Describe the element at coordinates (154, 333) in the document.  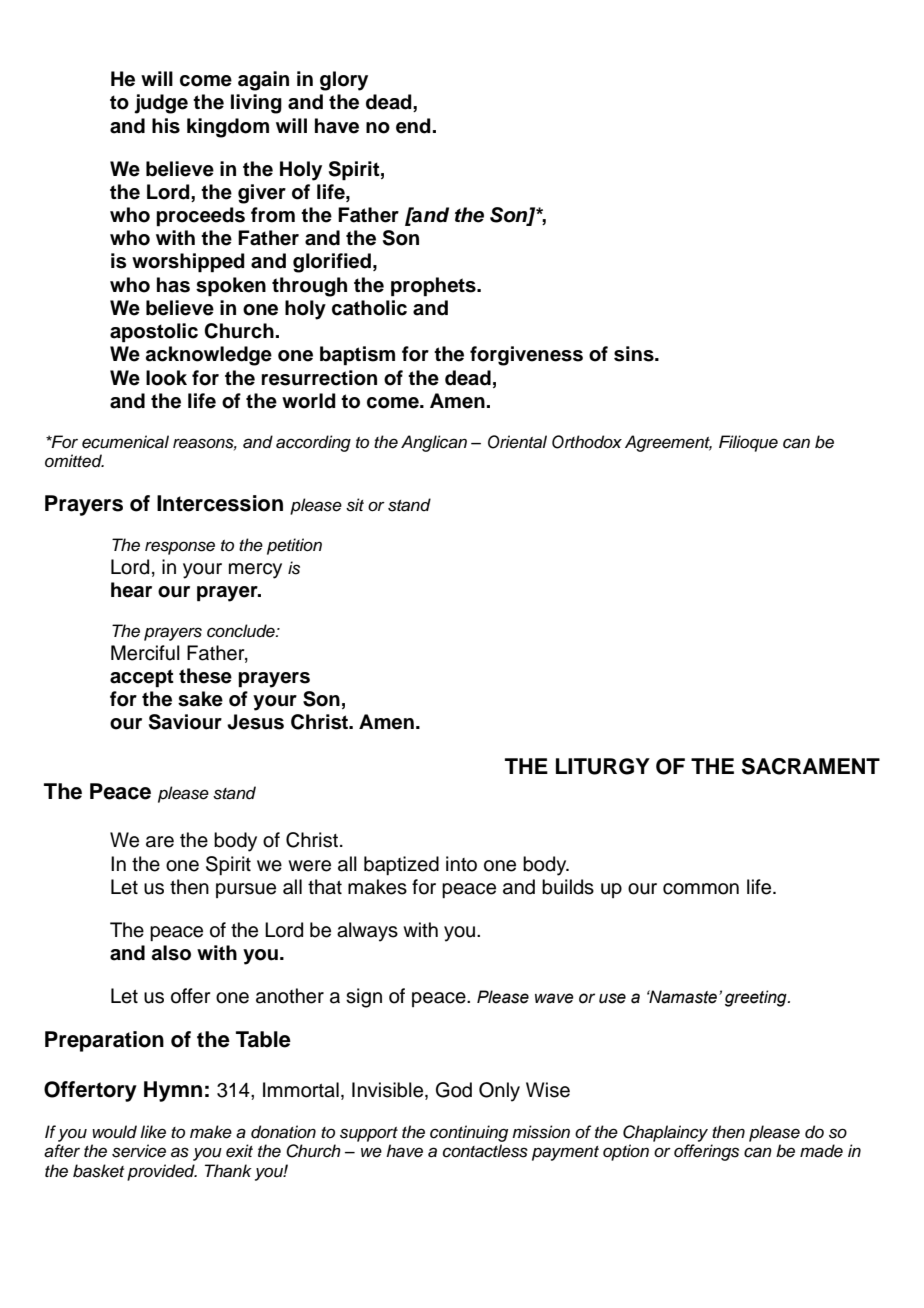
I see `apostolic` at that location.
